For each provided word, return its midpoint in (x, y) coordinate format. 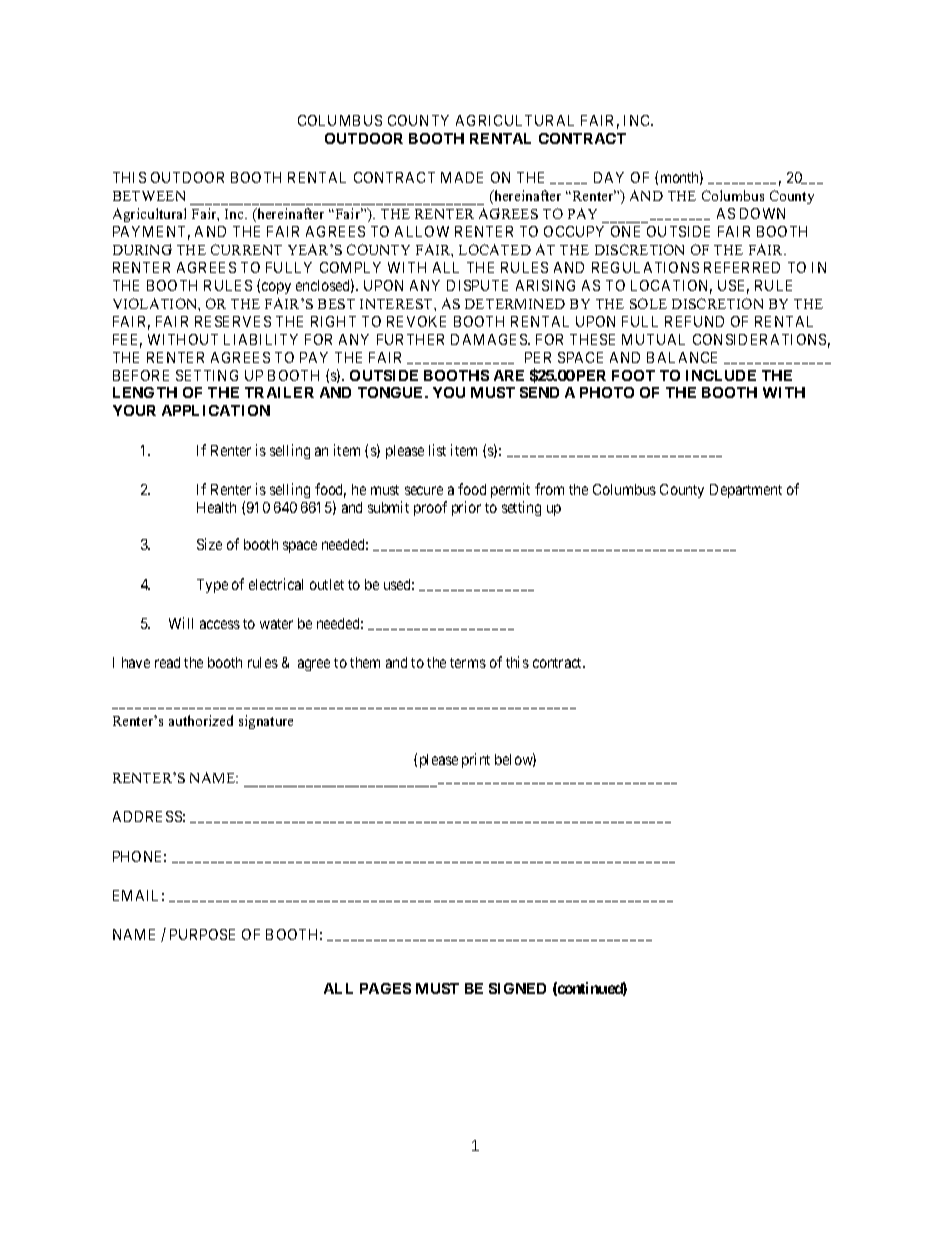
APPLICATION (216, 410)
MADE (462, 177)
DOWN (762, 213)
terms (468, 663)
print (476, 760)
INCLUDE (721, 375)
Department (746, 491)
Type (212, 586)
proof (430, 508)
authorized (201, 720)
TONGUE (392, 392)
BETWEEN (149, 196)
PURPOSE (202, 934)
